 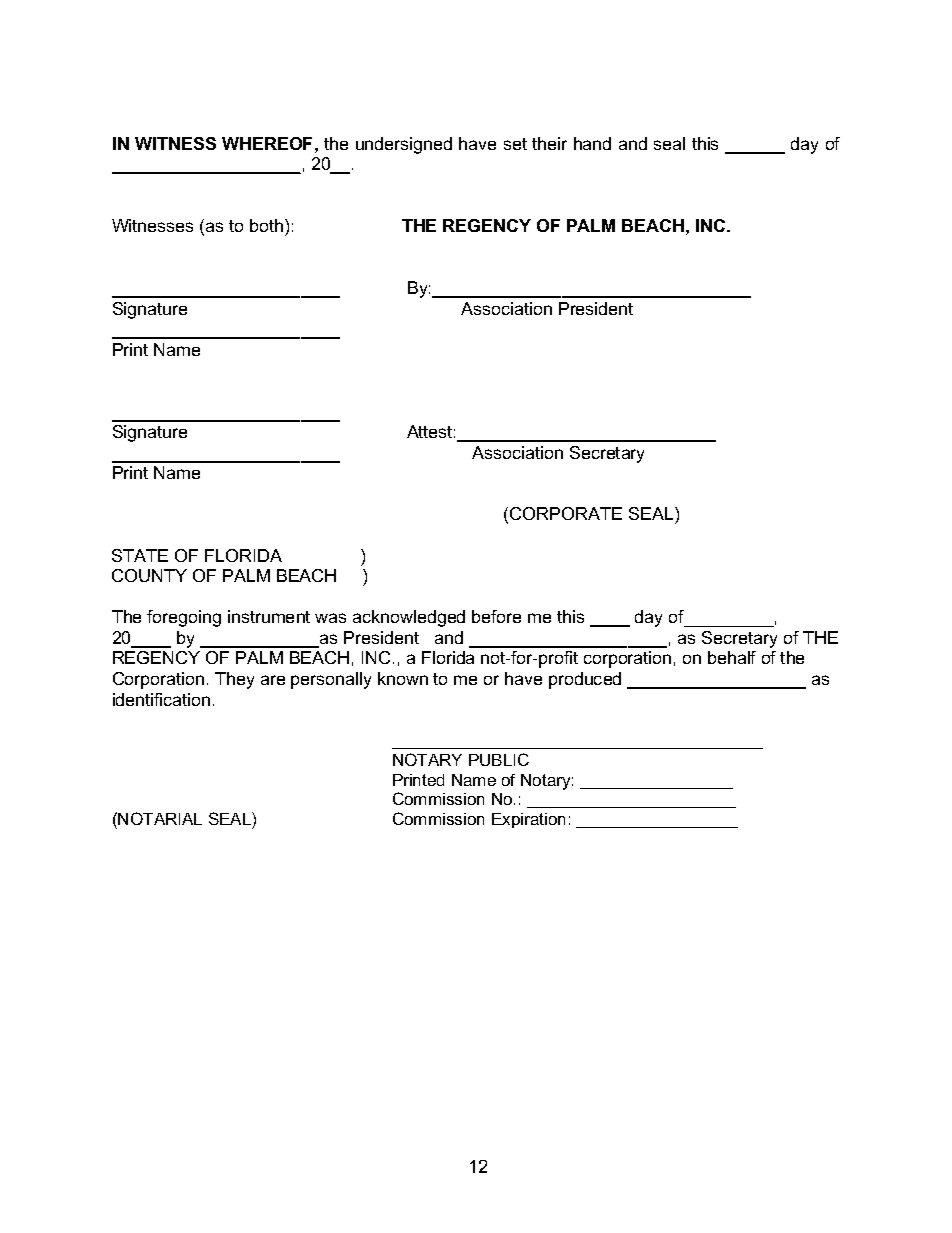 What do you see at coordinates (160, 818) in the page?
I see `NOTARIAL` at bounding box center [160, 818].
